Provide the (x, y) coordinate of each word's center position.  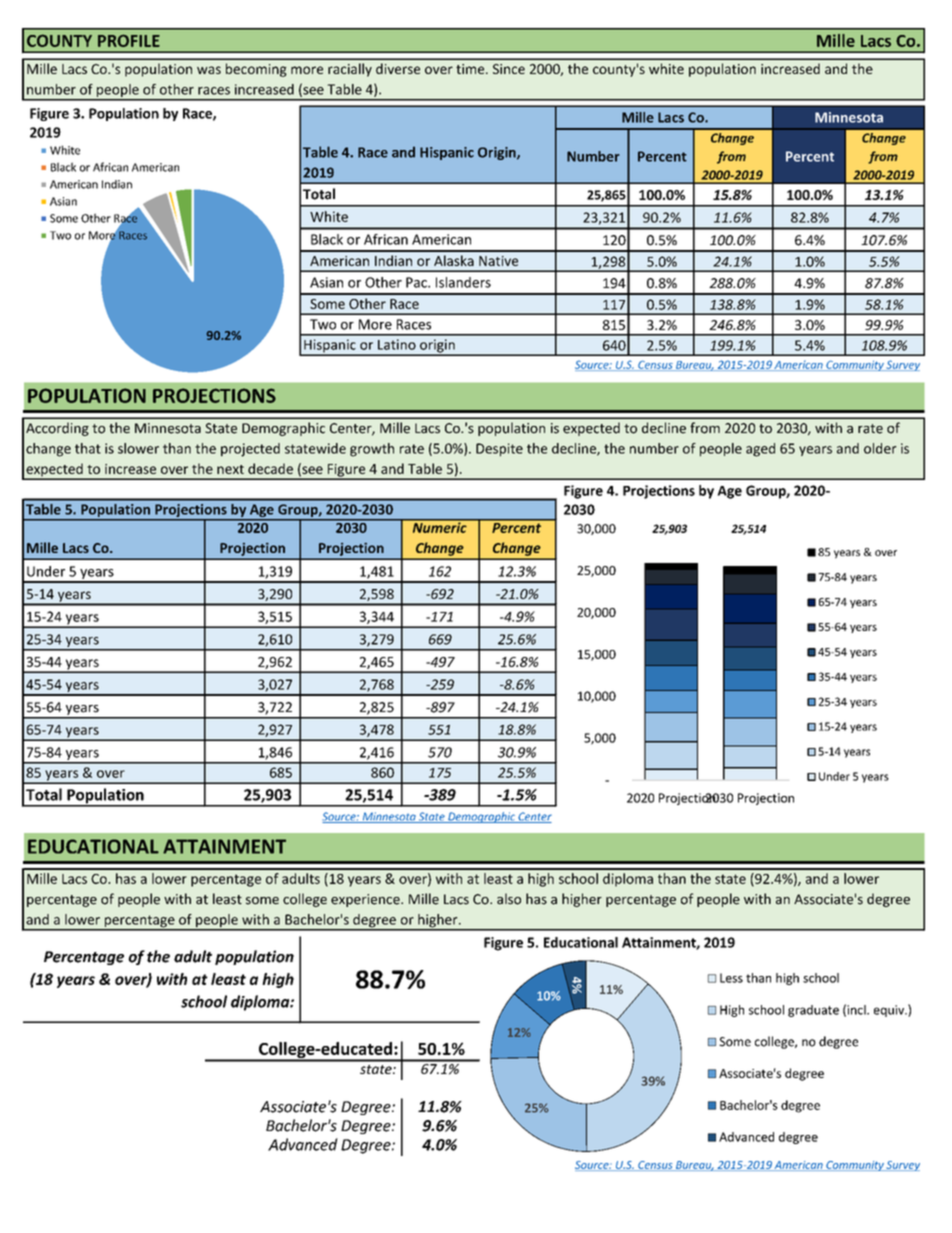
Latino (397, 344)
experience (366, 900)
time (471, 69)
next (230, 469)
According (57, 429)
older (880, 448)
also (509, 899)
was (209, 70)
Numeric (439, 526)
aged (760, 450)
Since (509, 69)
